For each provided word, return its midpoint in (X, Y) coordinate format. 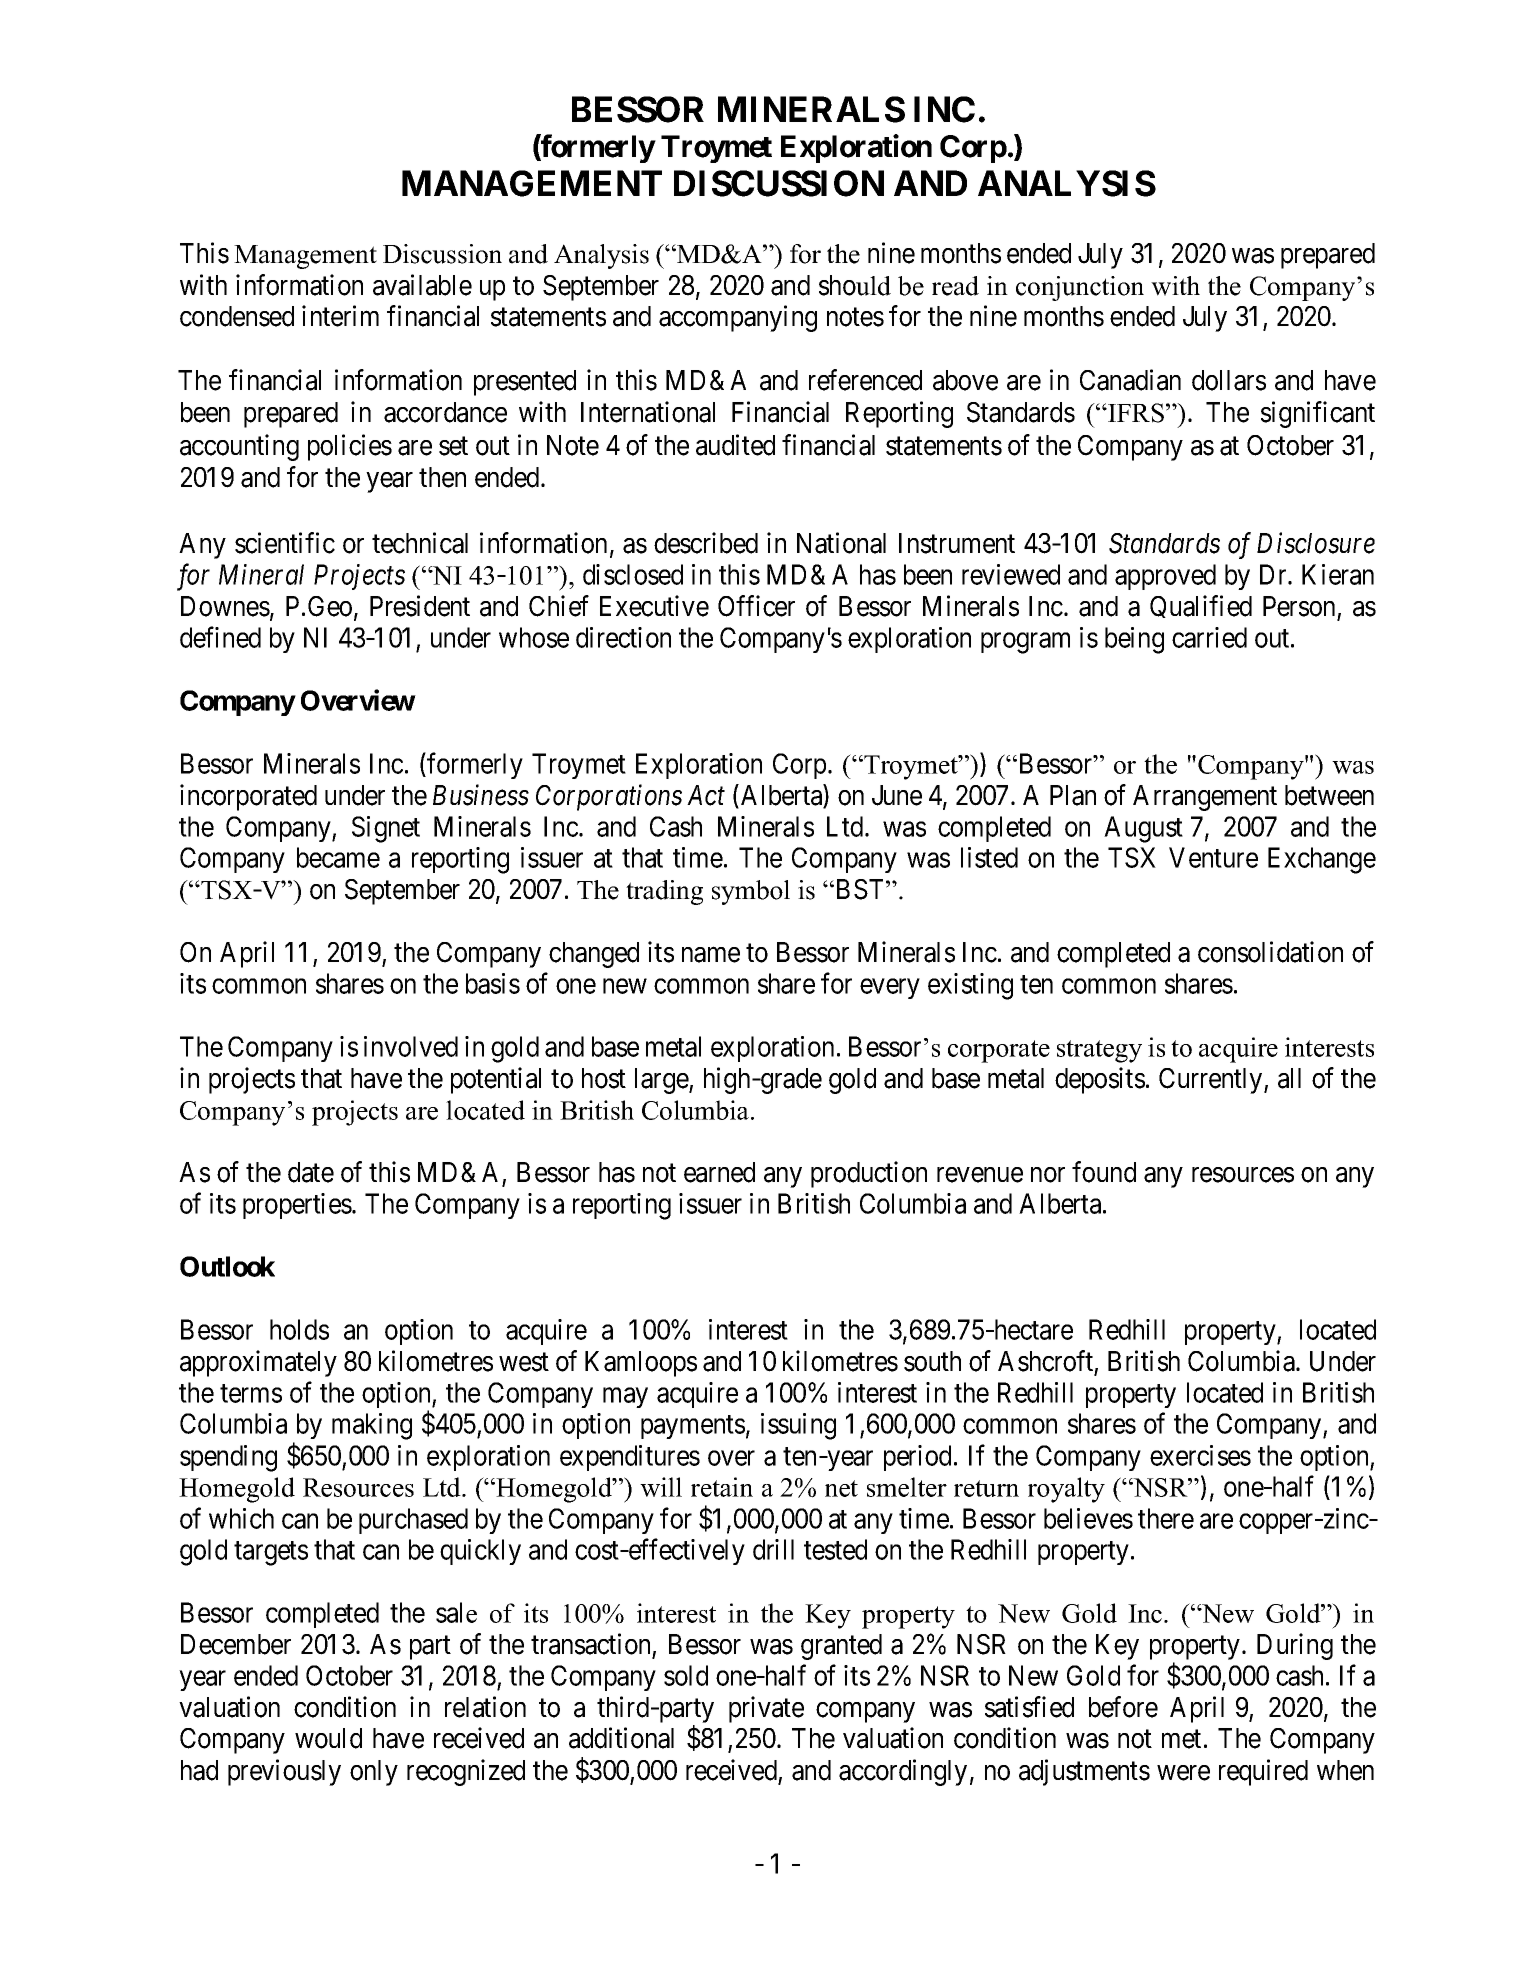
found (1104, 1172)
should (855, 285)
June (897, 795)
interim (340, 316)
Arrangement (1205, 798)
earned (719, 1172)
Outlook (227, 1266)
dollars (1229, 380)
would (328, 1738)
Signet (386, 829)
